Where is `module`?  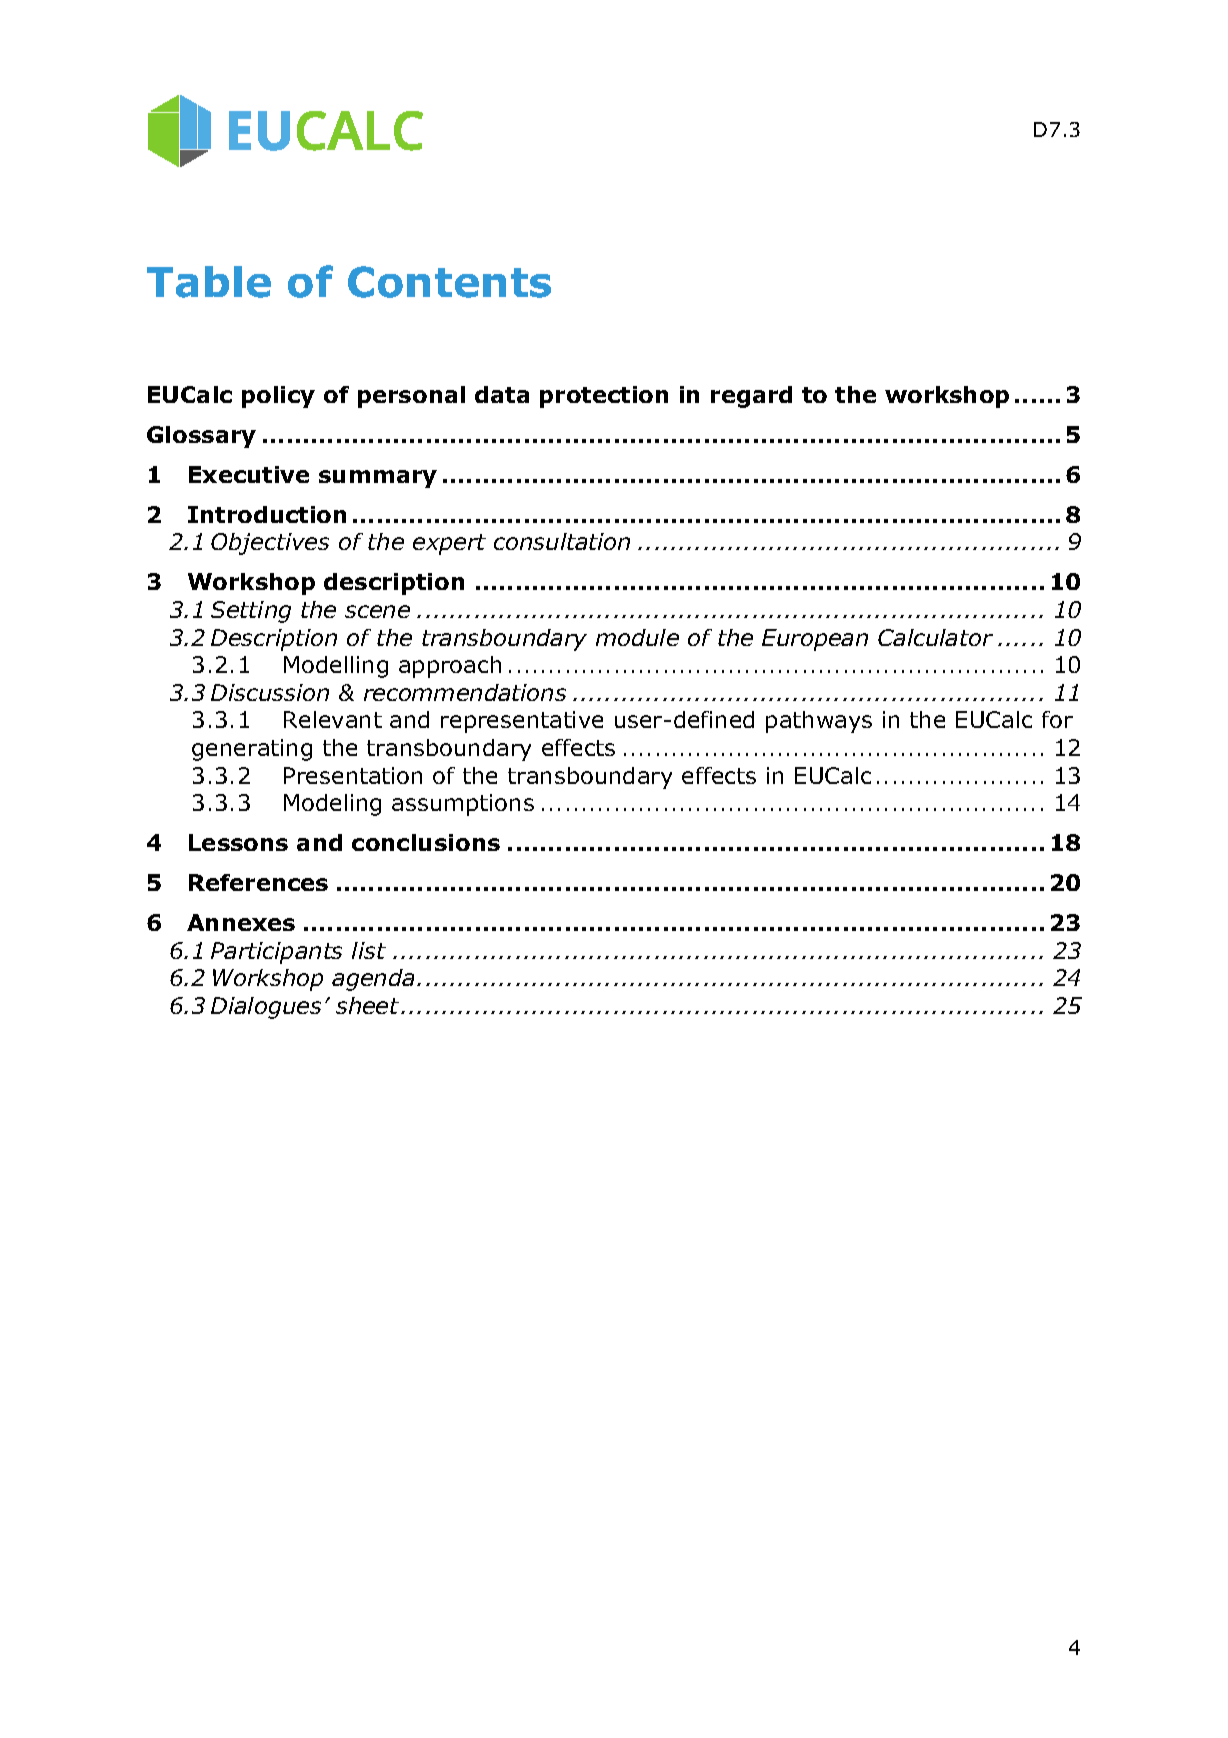
module is located at coordinates (637, 637).
